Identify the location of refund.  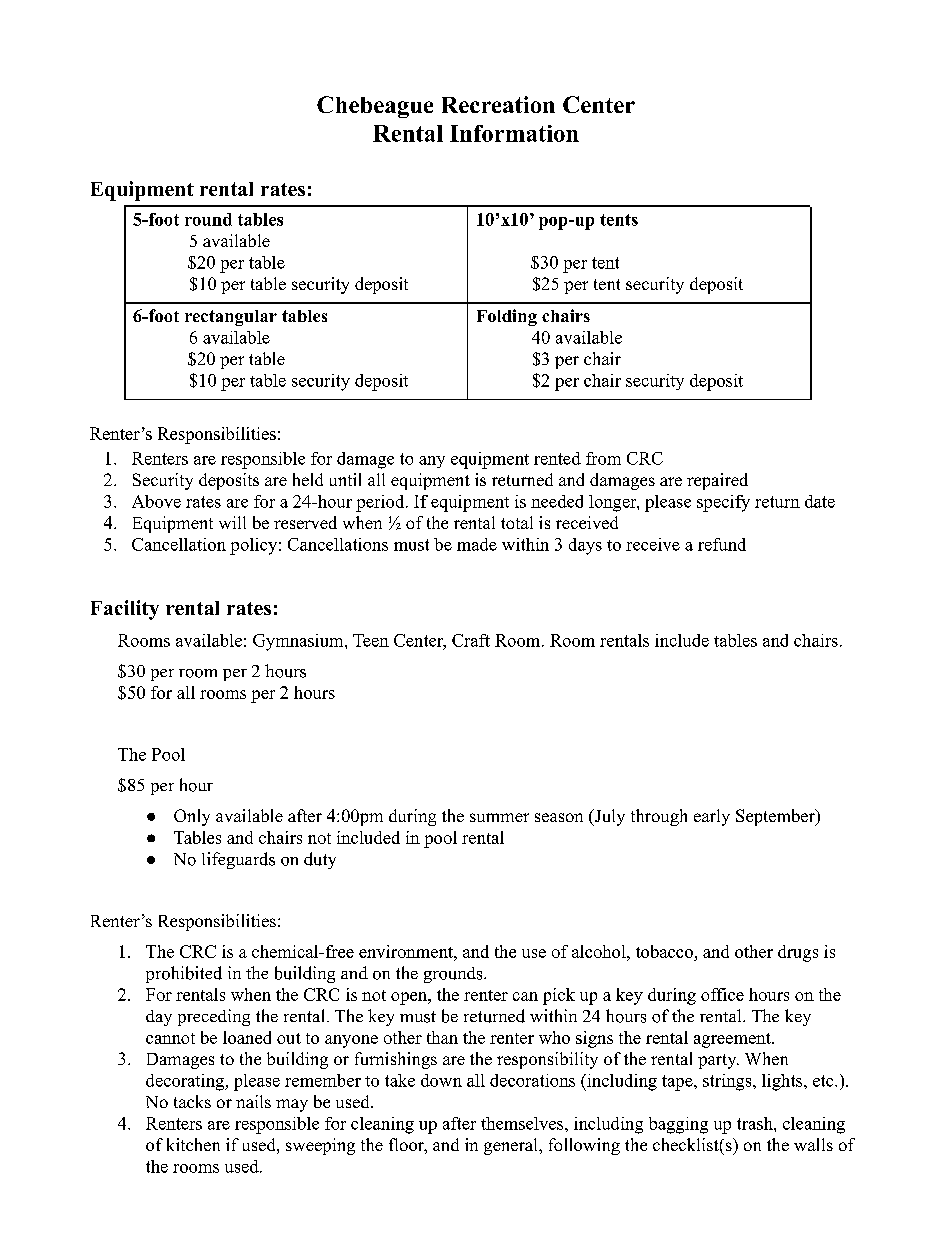
(722, 544).
